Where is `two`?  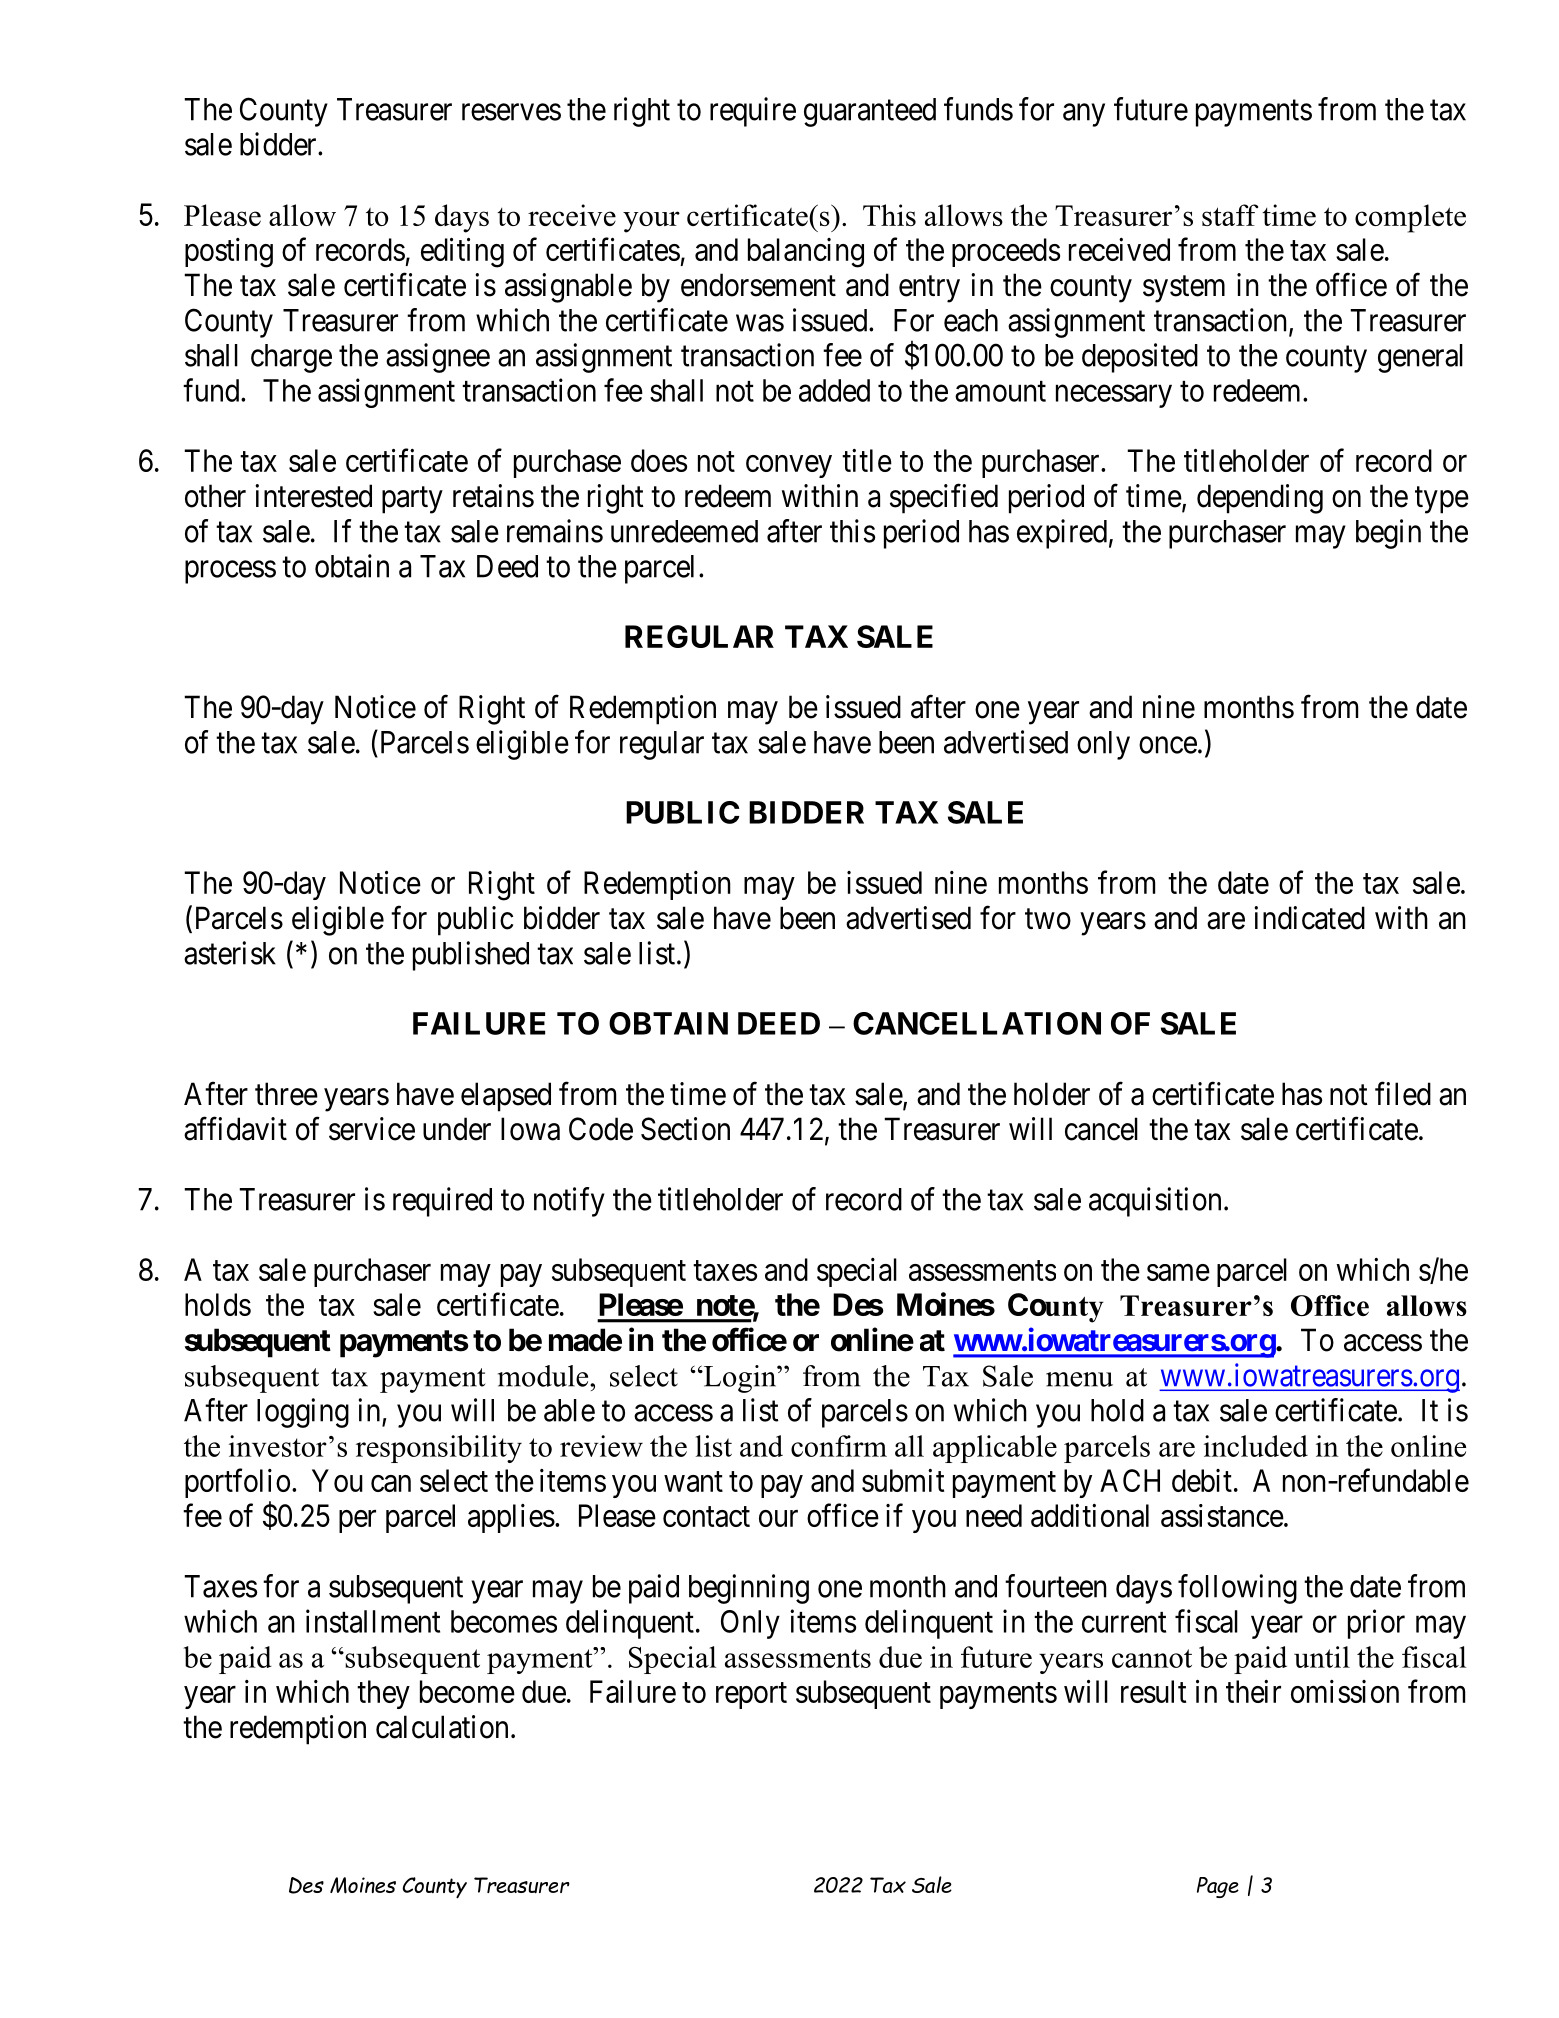 two is located at coordinates (1048, 919).
